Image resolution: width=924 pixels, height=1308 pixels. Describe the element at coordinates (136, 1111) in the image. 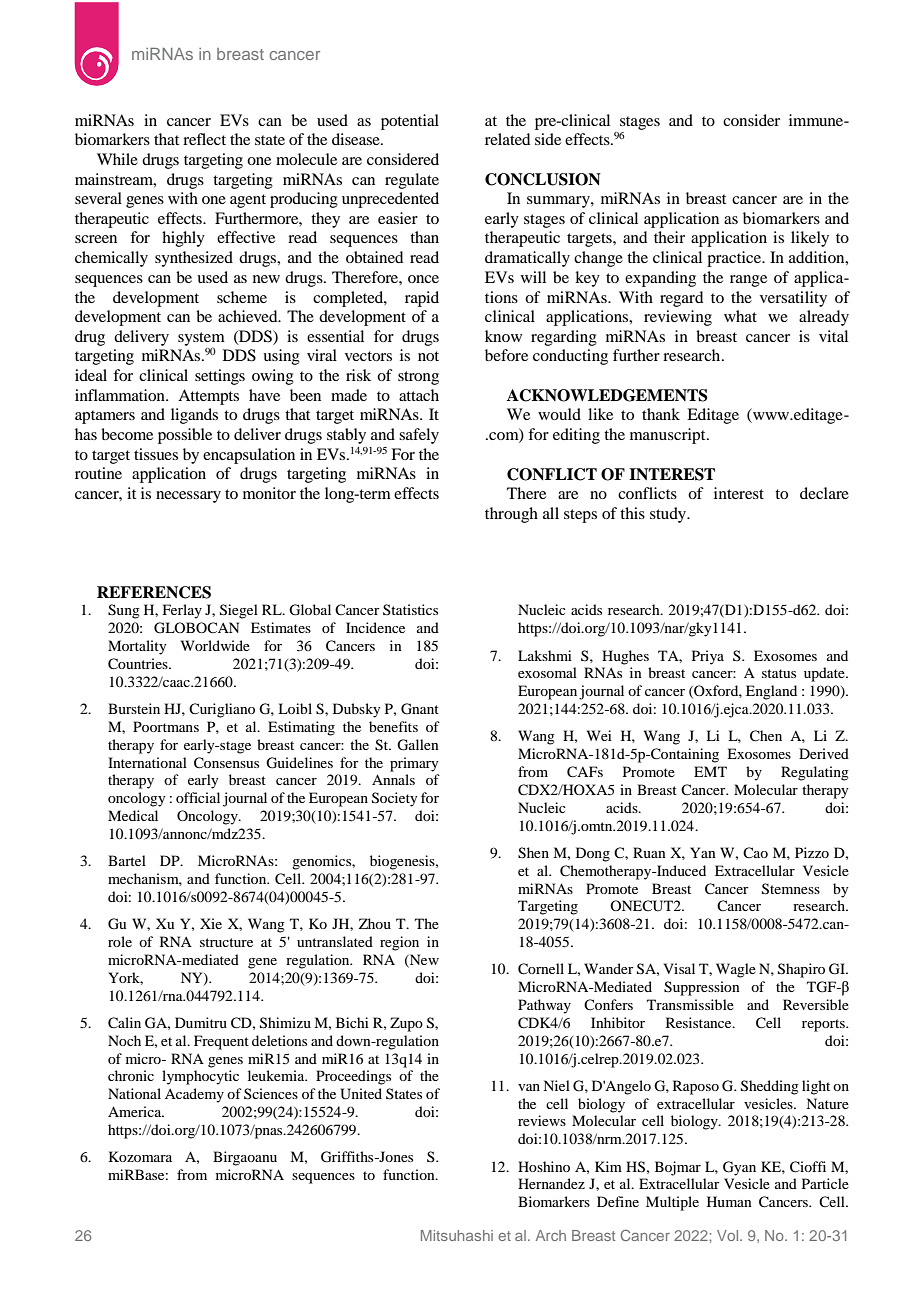

I see `America` at that location.
